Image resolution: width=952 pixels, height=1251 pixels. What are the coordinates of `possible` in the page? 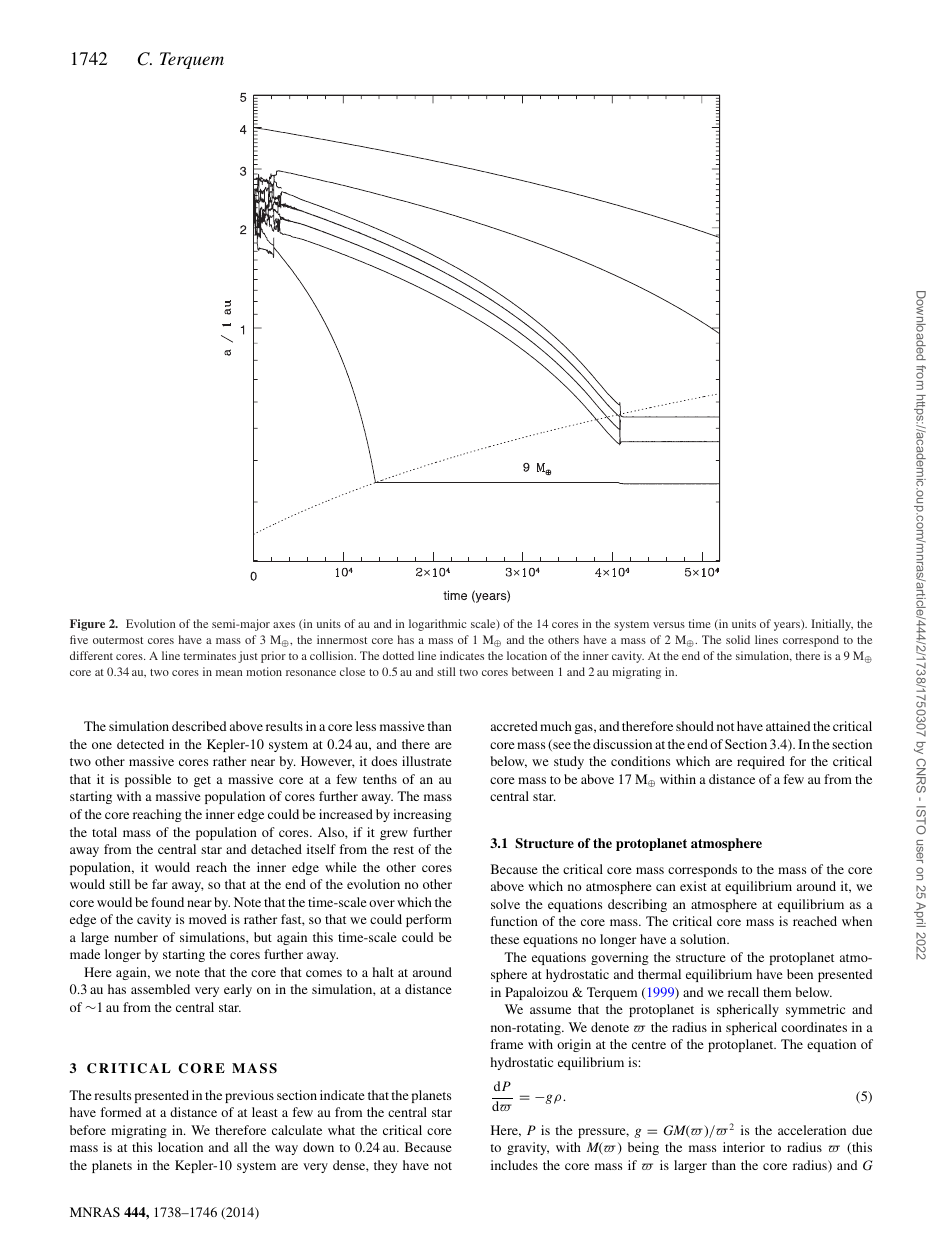 It's located at (148, 780).
